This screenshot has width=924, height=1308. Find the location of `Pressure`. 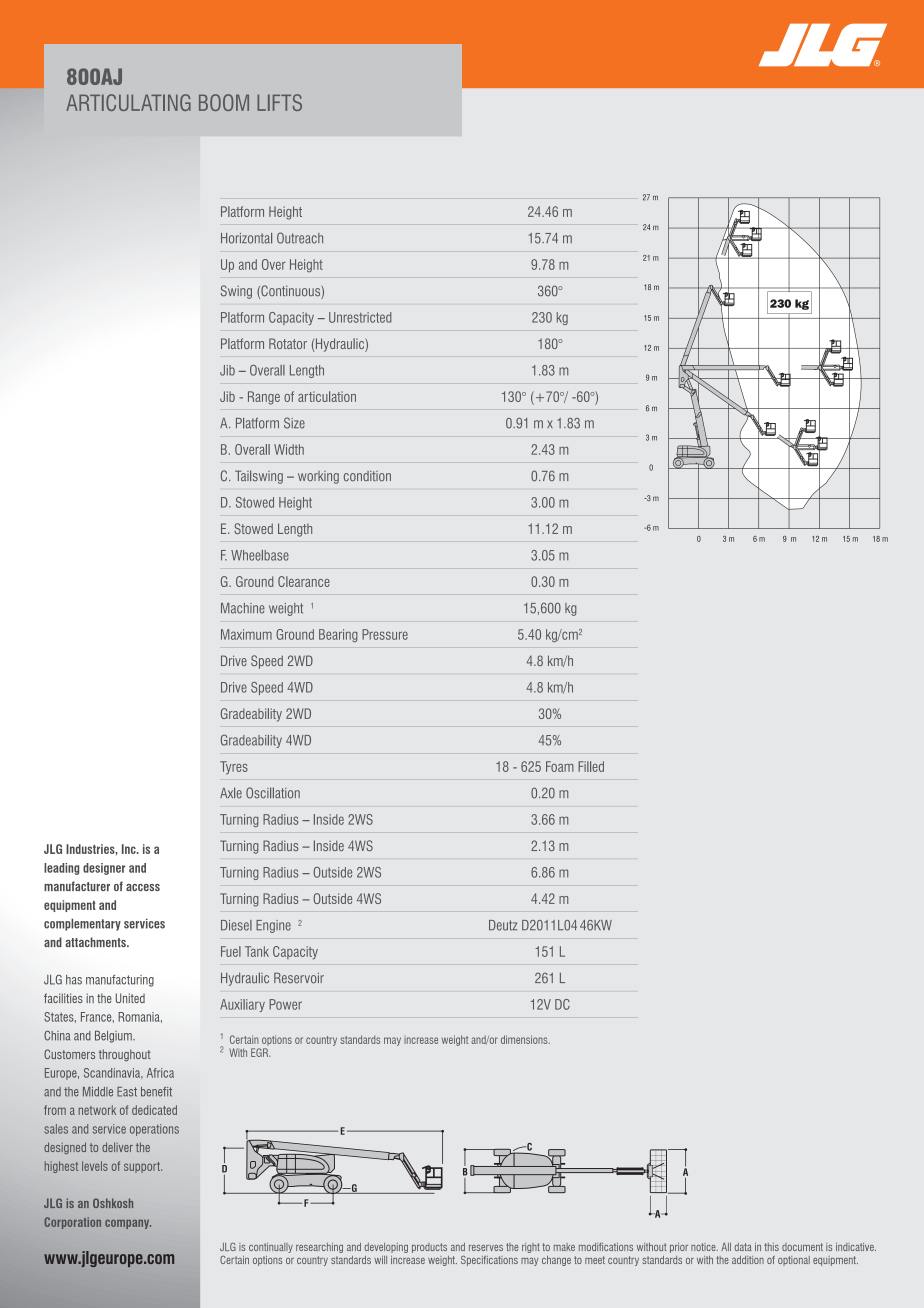

Pressure is located at coordinates (385, 634).
